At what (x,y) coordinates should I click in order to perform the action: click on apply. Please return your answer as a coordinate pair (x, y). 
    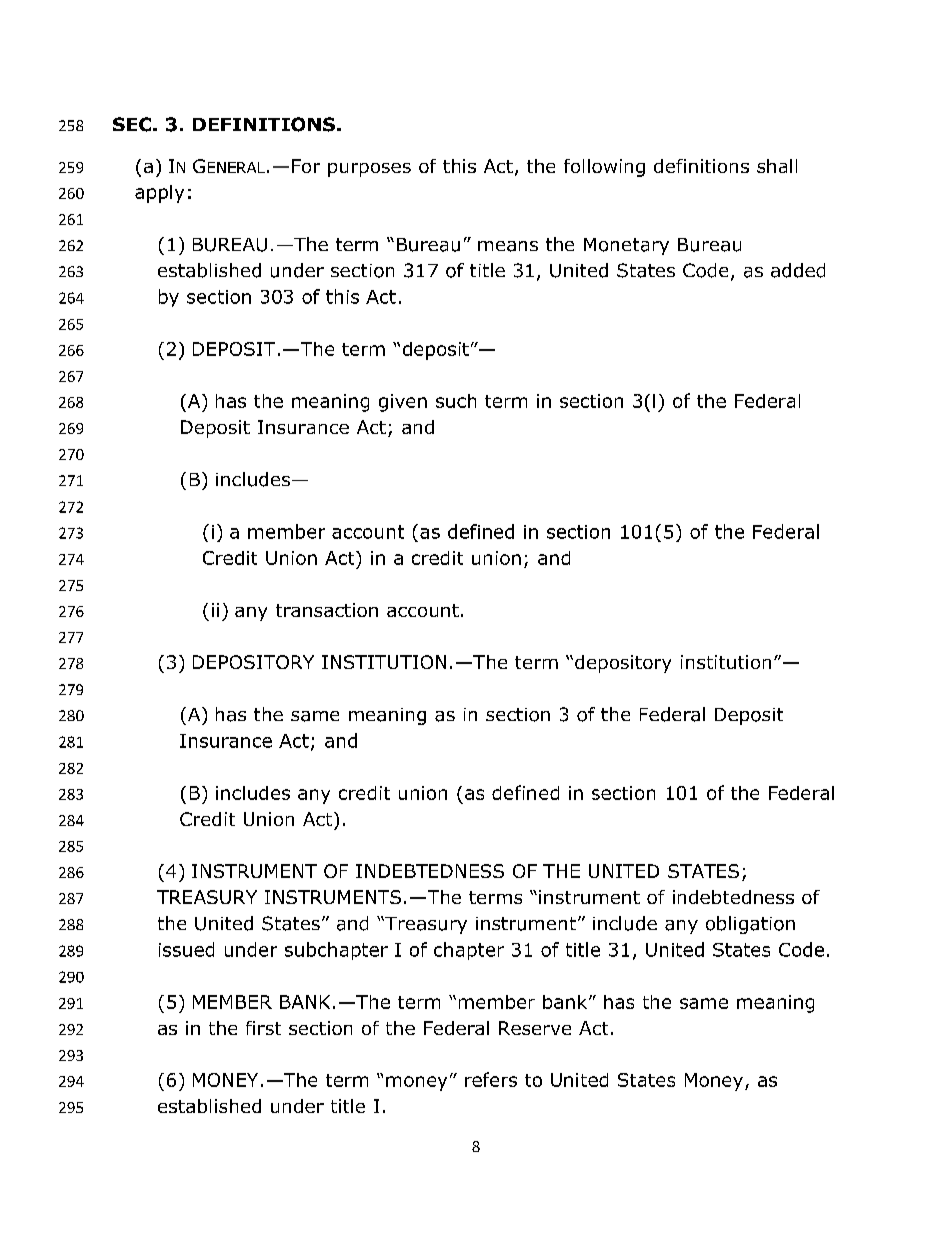
    Looking at the image, I should click on (159, 194).
